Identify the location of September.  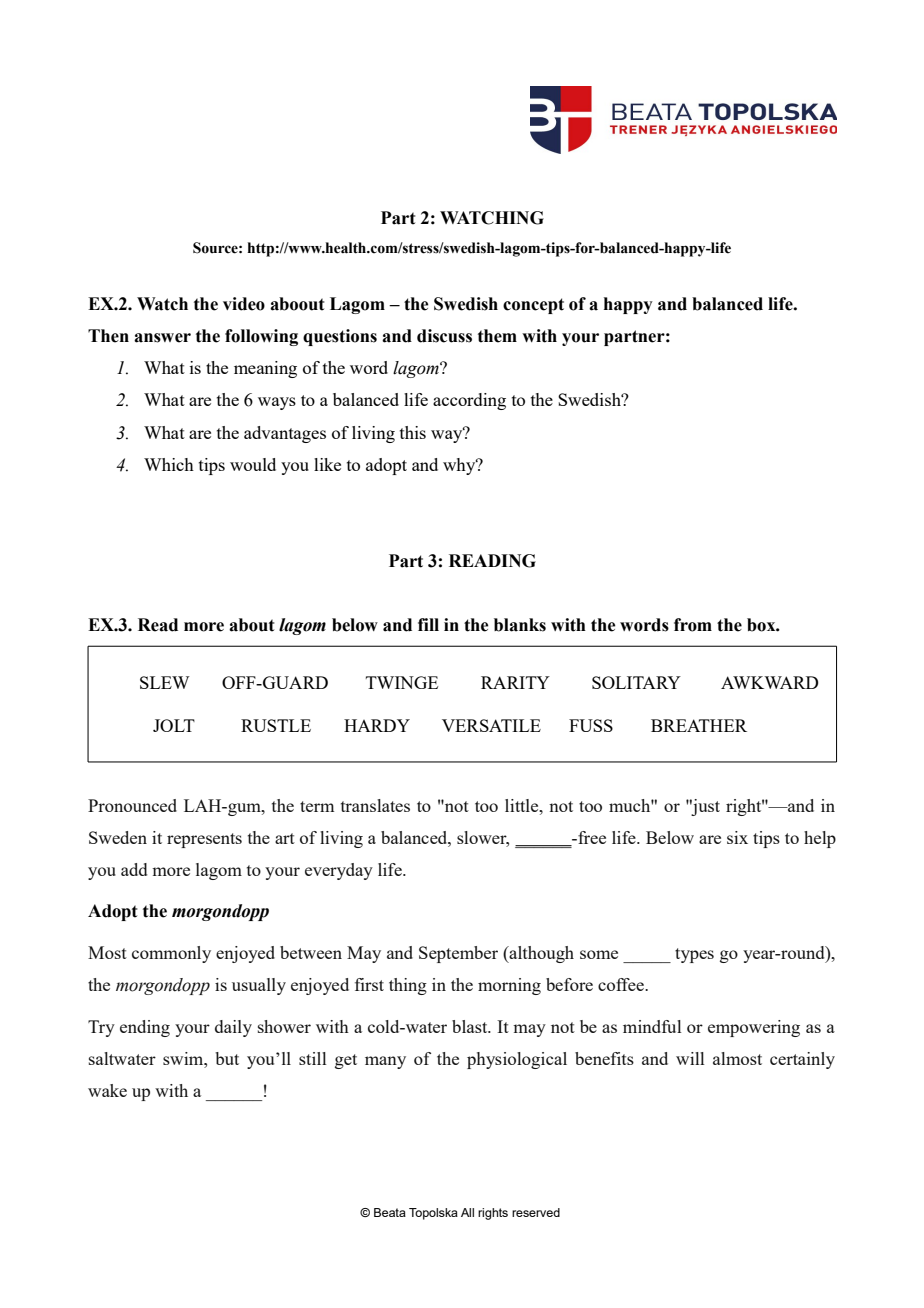
(458, 954).
